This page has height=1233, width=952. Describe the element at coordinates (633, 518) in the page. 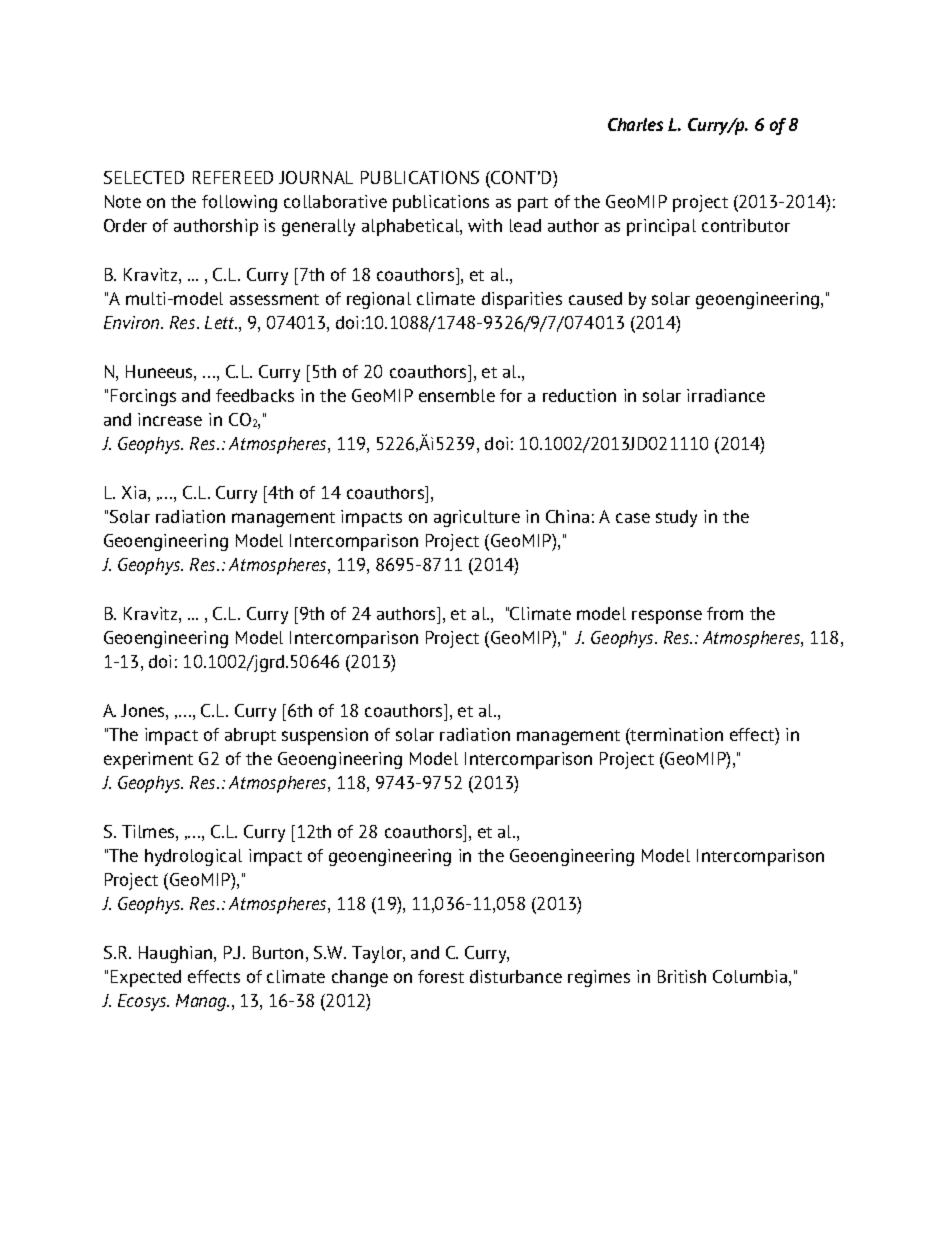

I see `case` at that location.
